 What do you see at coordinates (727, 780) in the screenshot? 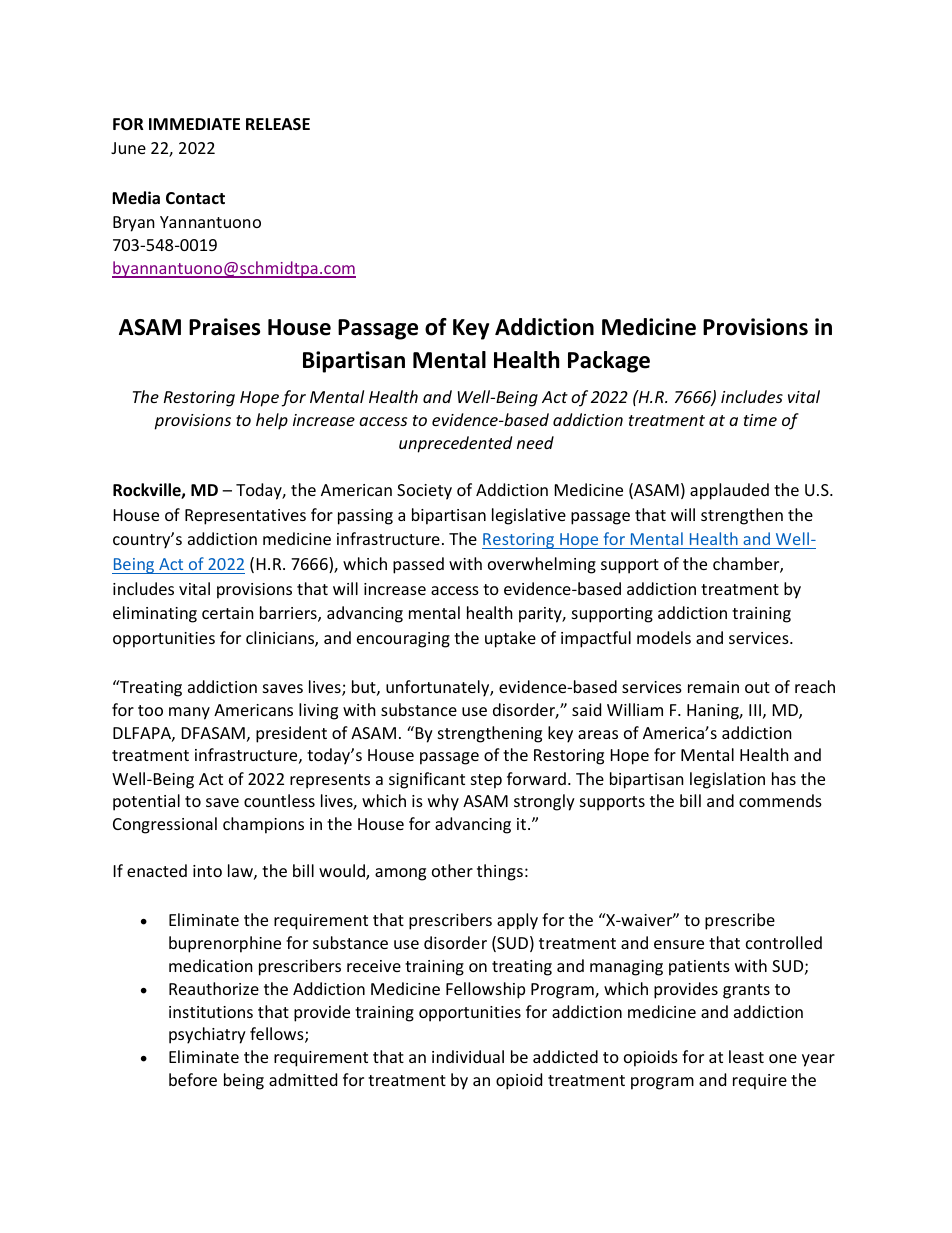
I see `legislation` at bounding box center [727, 780].
